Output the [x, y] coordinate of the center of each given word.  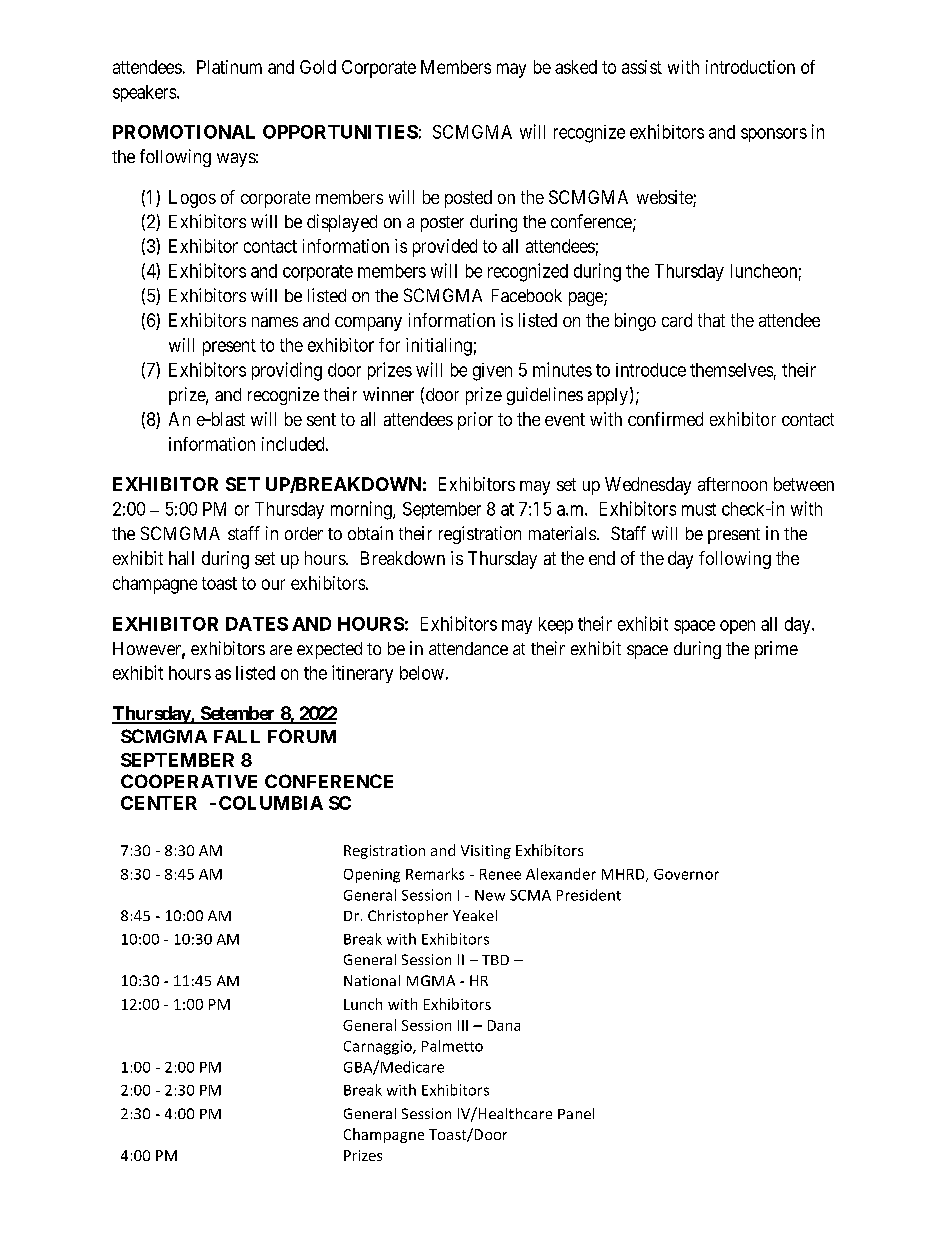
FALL [237, 736]
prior [475, 421]
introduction [750, 67]
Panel [576, 1113]
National [372, 980]
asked [576, 67]
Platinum [229, 67]
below [422, 673]
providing [287, 371]
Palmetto [452, 1046]
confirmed [665, 419]
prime [776, 650]
